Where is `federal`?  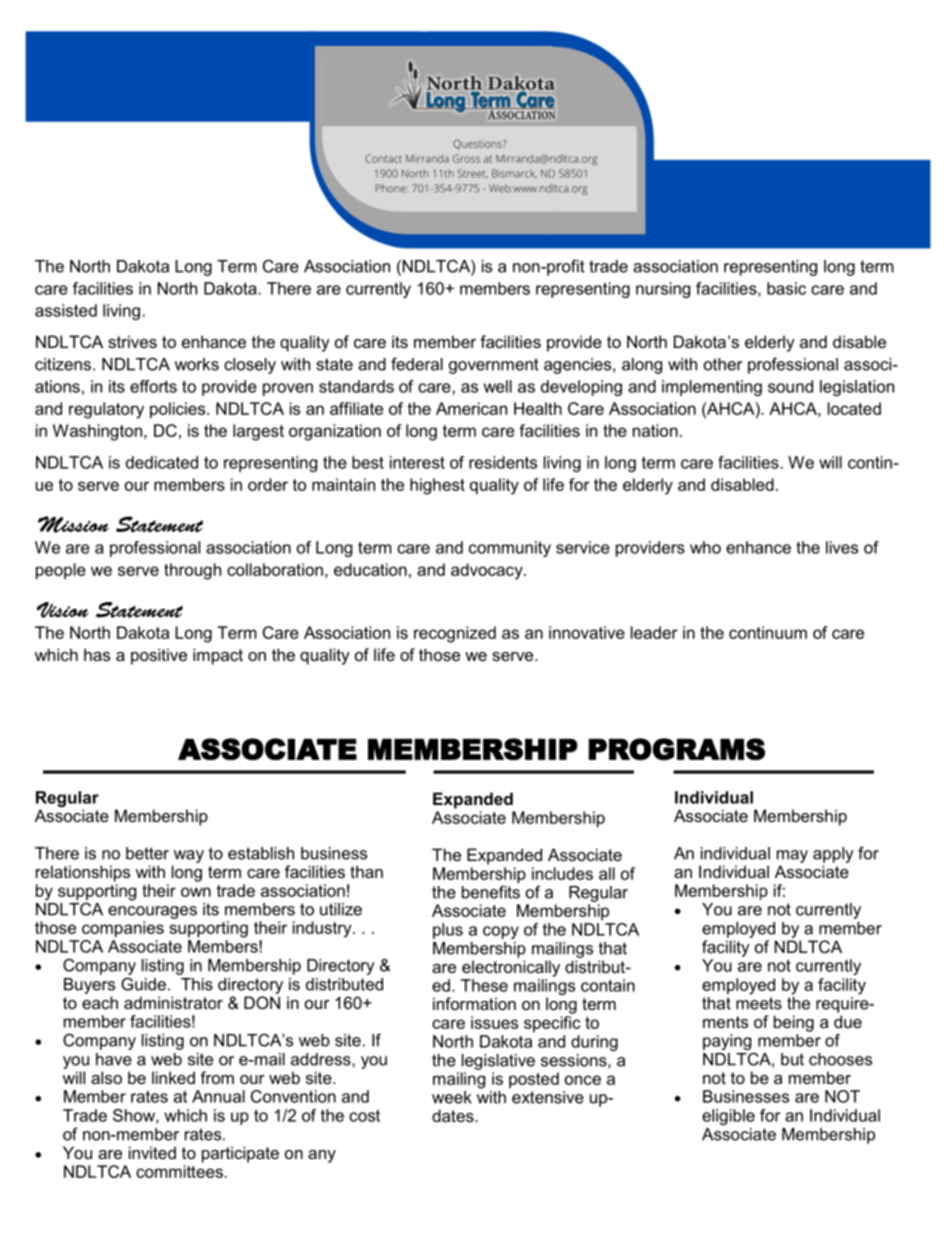 federal is located at coordinates (417, 364).
